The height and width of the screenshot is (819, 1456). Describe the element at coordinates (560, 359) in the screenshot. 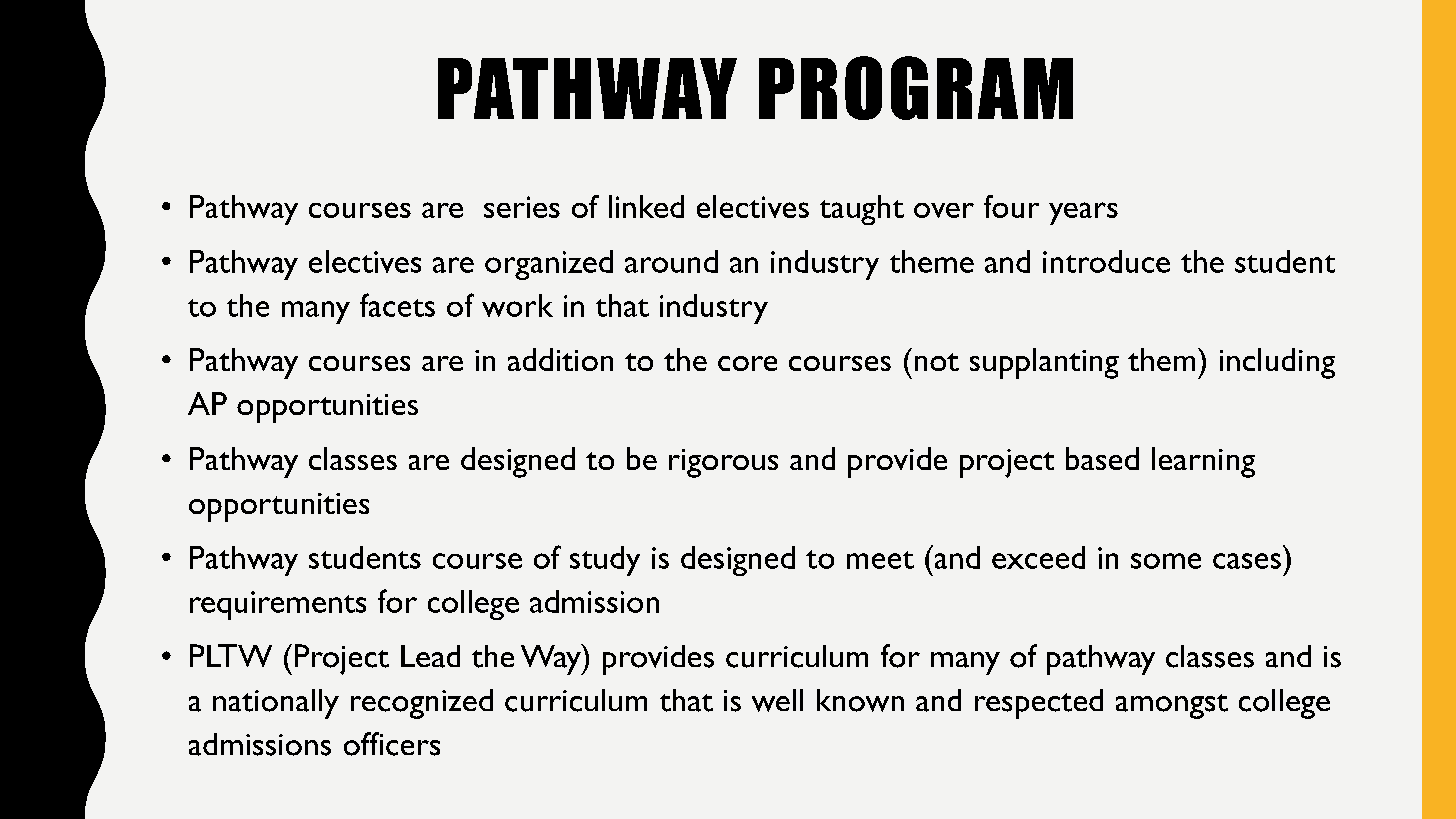

I see `addition` at that location.
